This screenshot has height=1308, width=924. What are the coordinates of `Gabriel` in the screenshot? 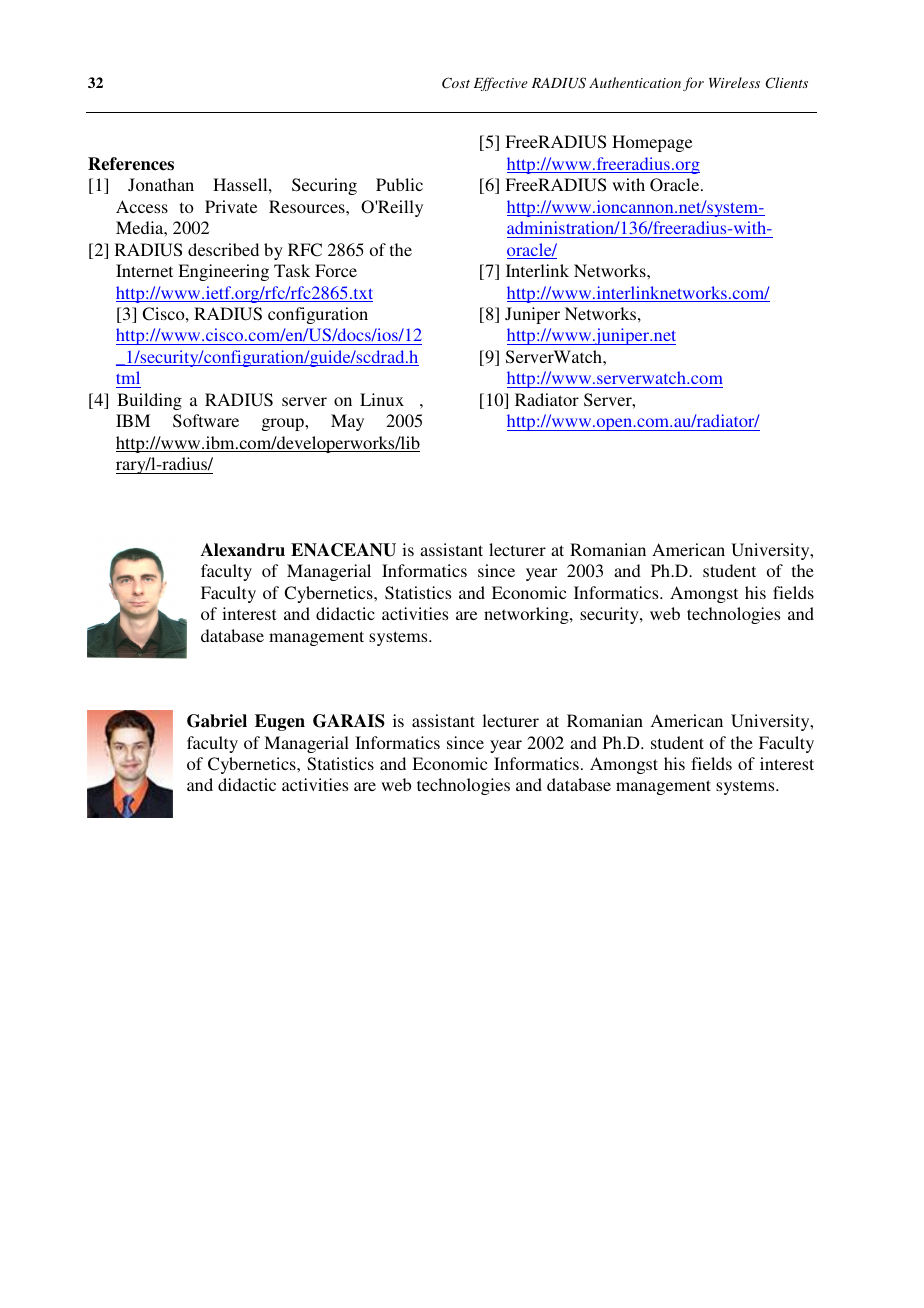 It's located at (217, 721).
